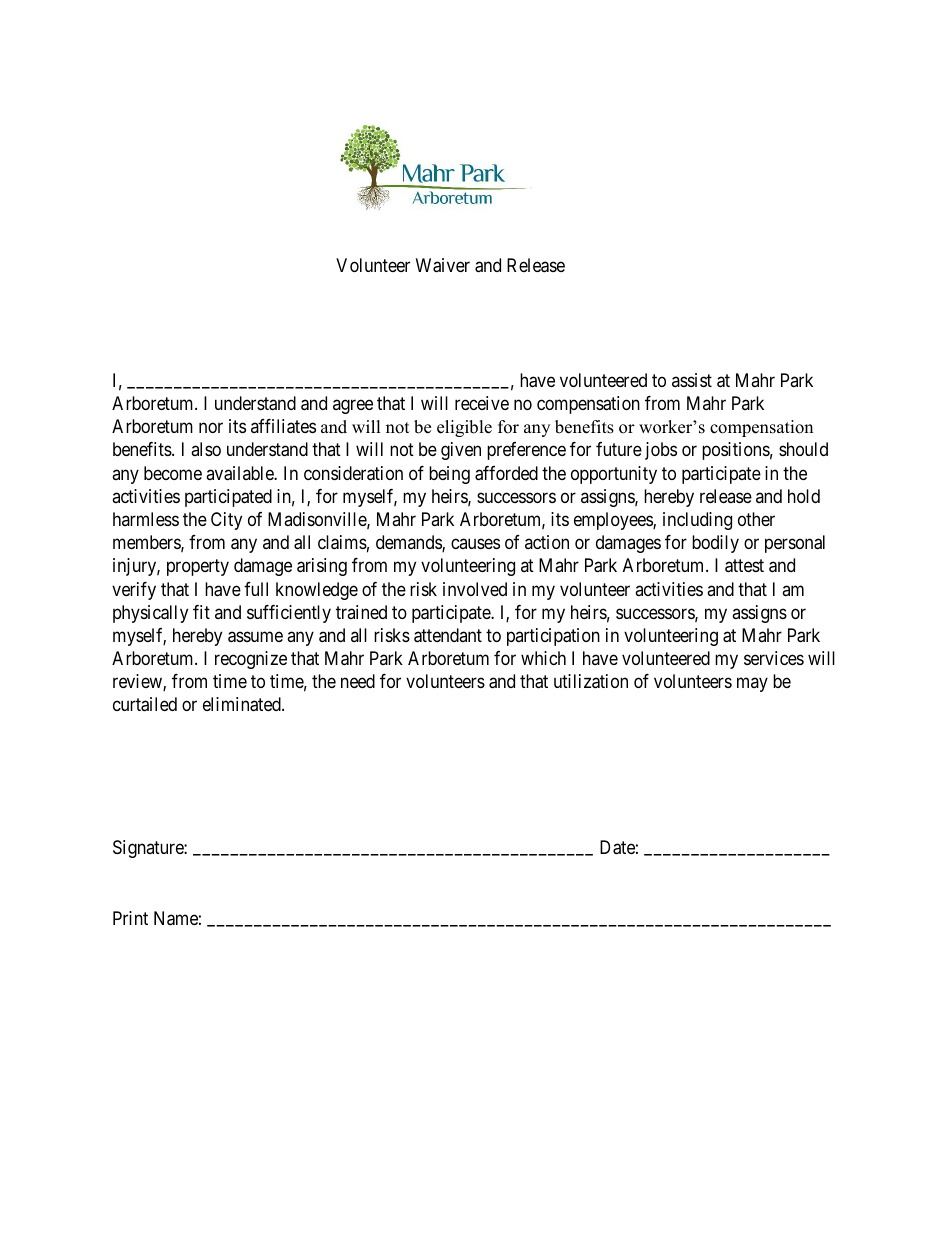 This image has width=952, height=1233. I want to click on involved, so click(475, 589).
